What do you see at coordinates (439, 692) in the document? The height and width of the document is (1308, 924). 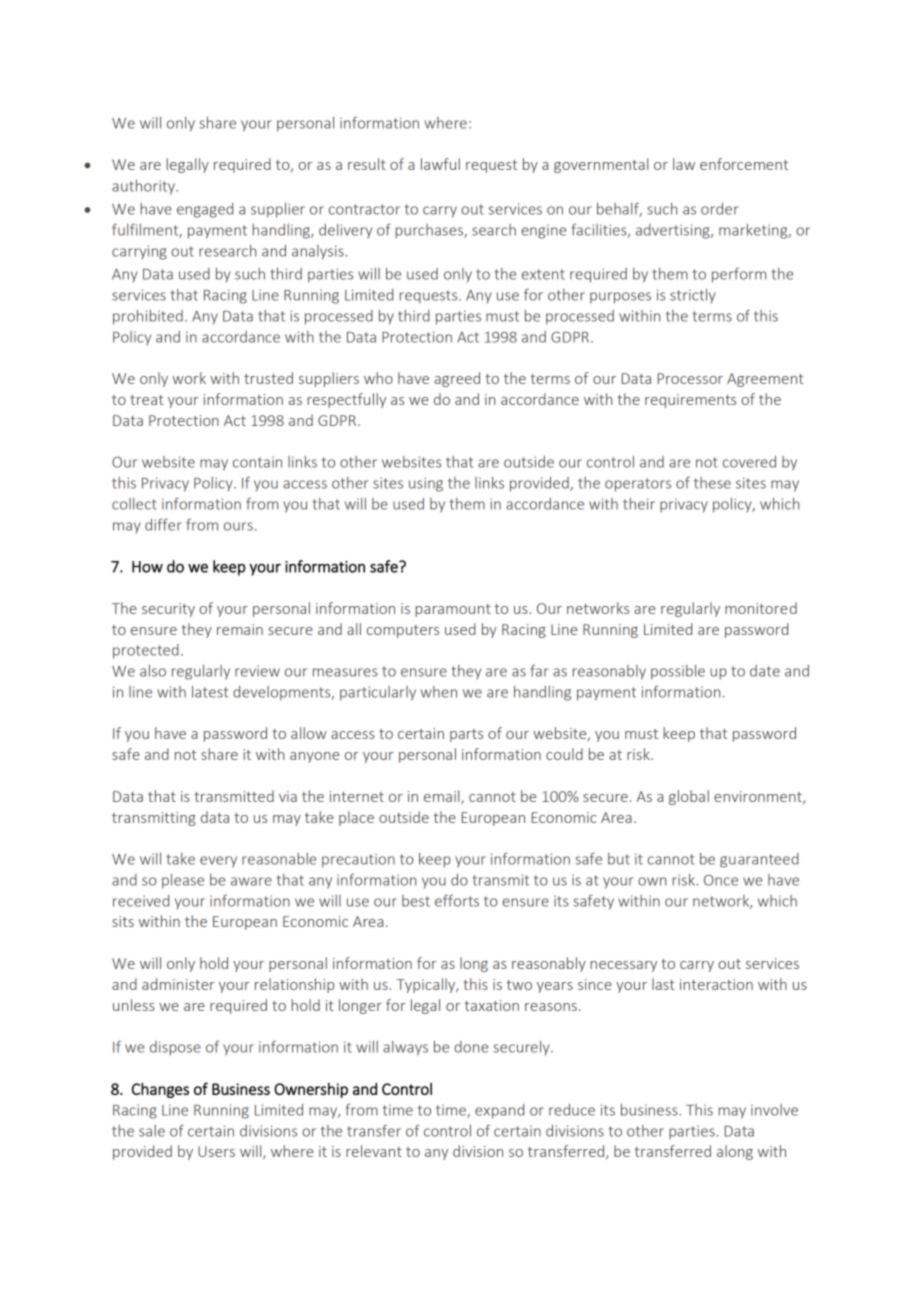 I see `when` at bounding box center [439, 692].
